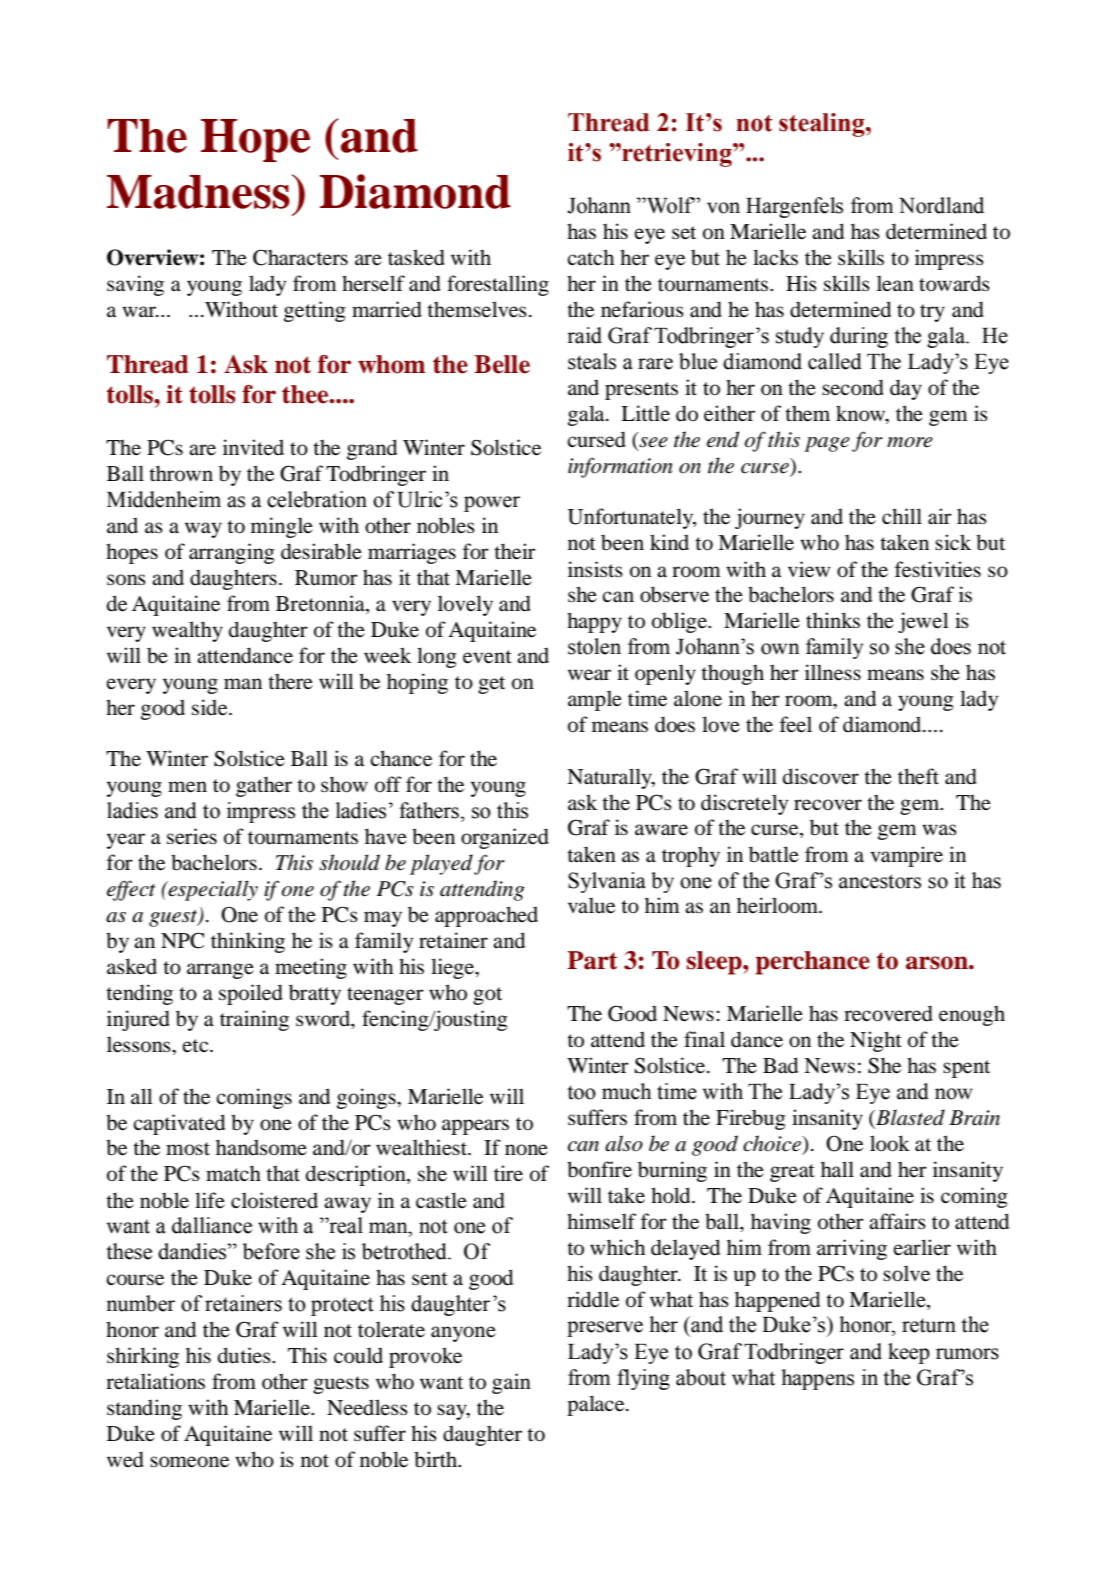  I want to click on happy, so click(594, 622).
